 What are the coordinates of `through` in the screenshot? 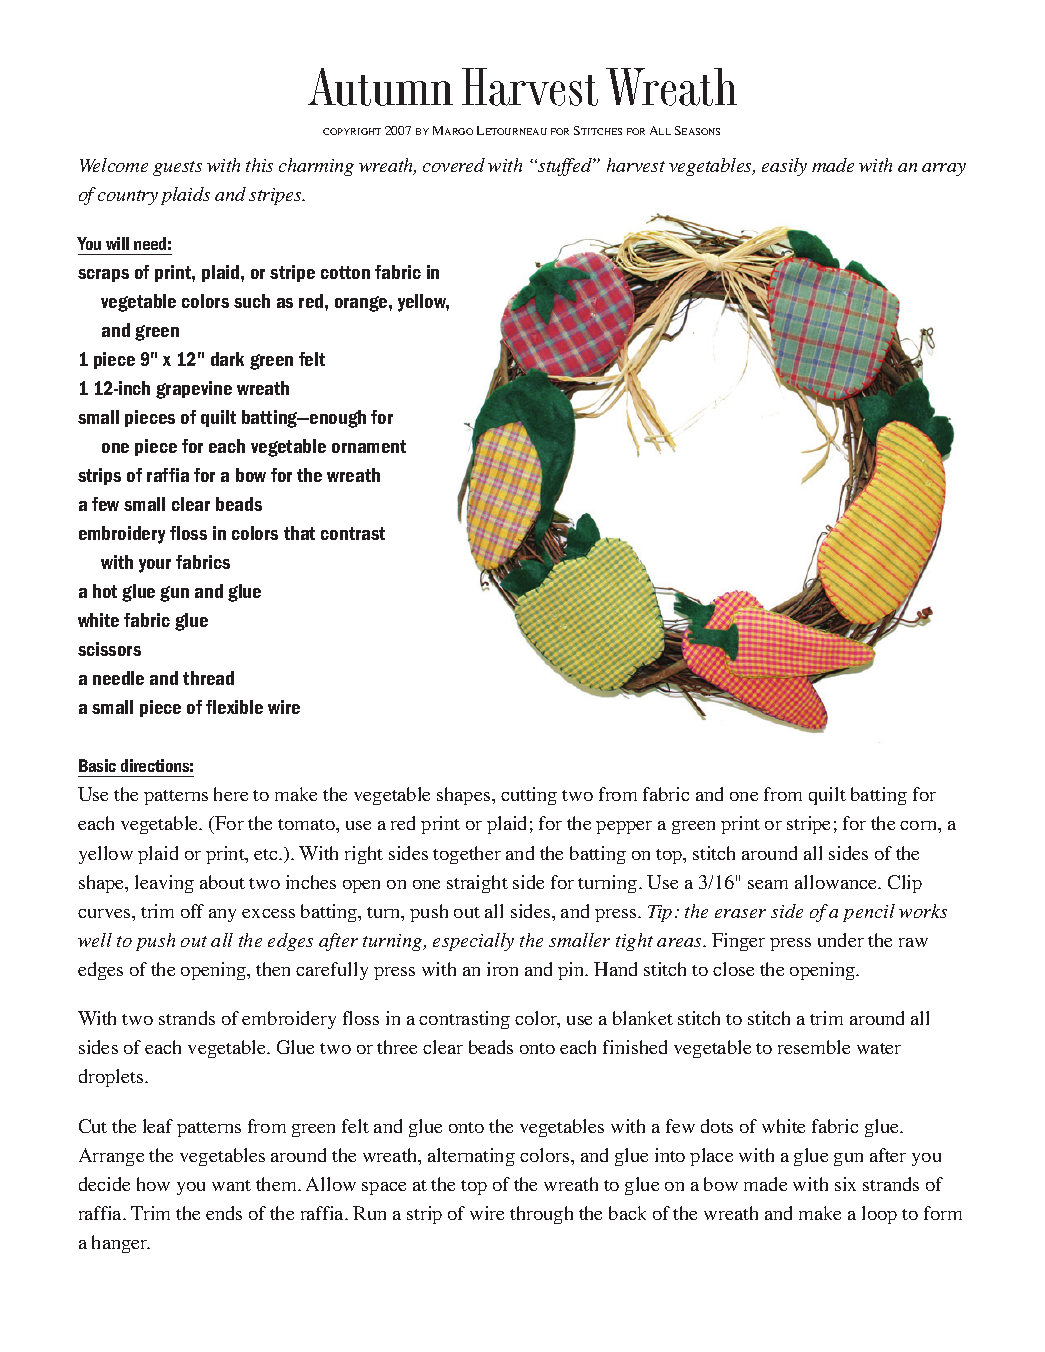 It's located at (541, 1215).
